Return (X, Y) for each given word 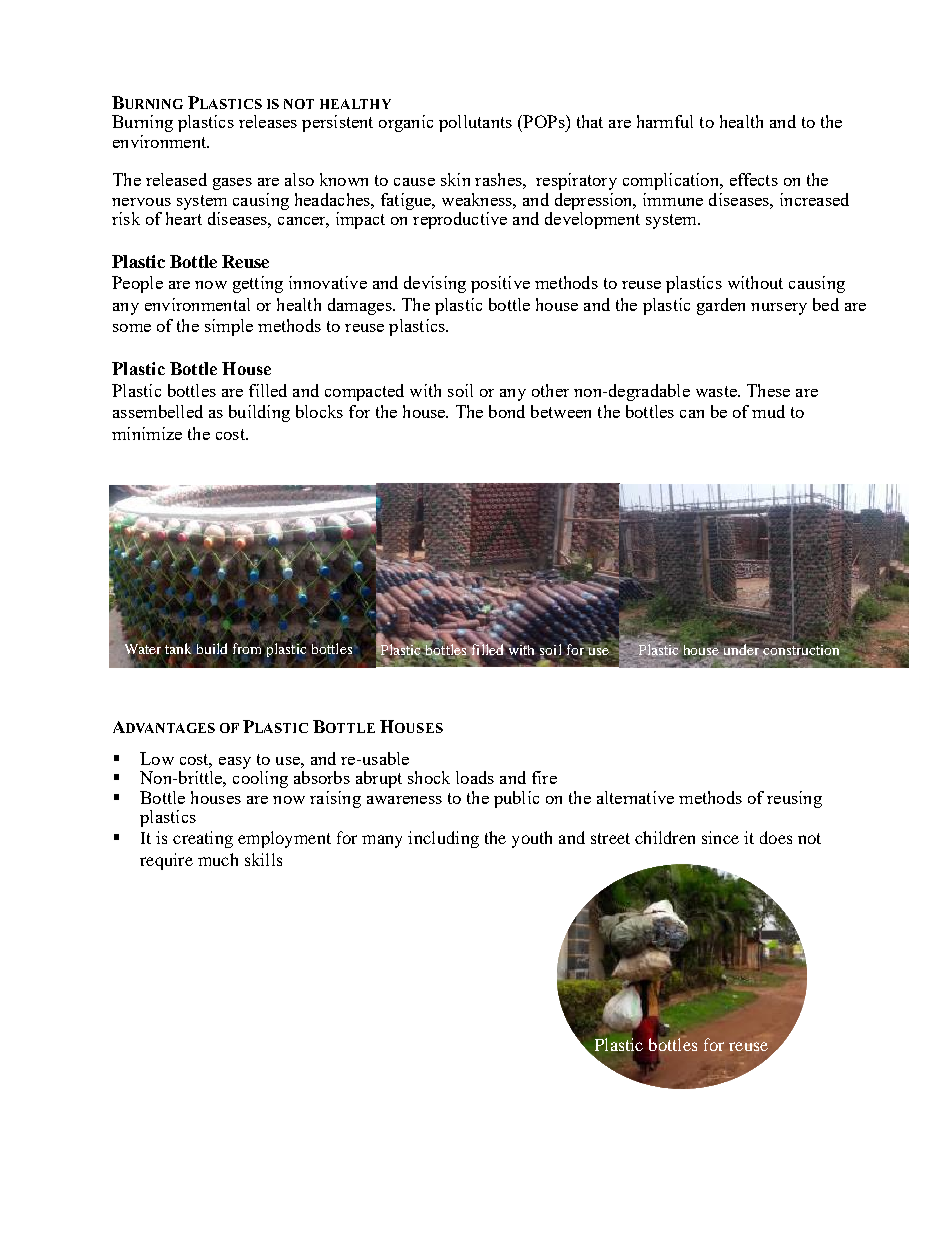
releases (268, 121)
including (443, 839)
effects (754, 179)
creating (203, 839)
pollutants (475, 123)
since (720, 837)
